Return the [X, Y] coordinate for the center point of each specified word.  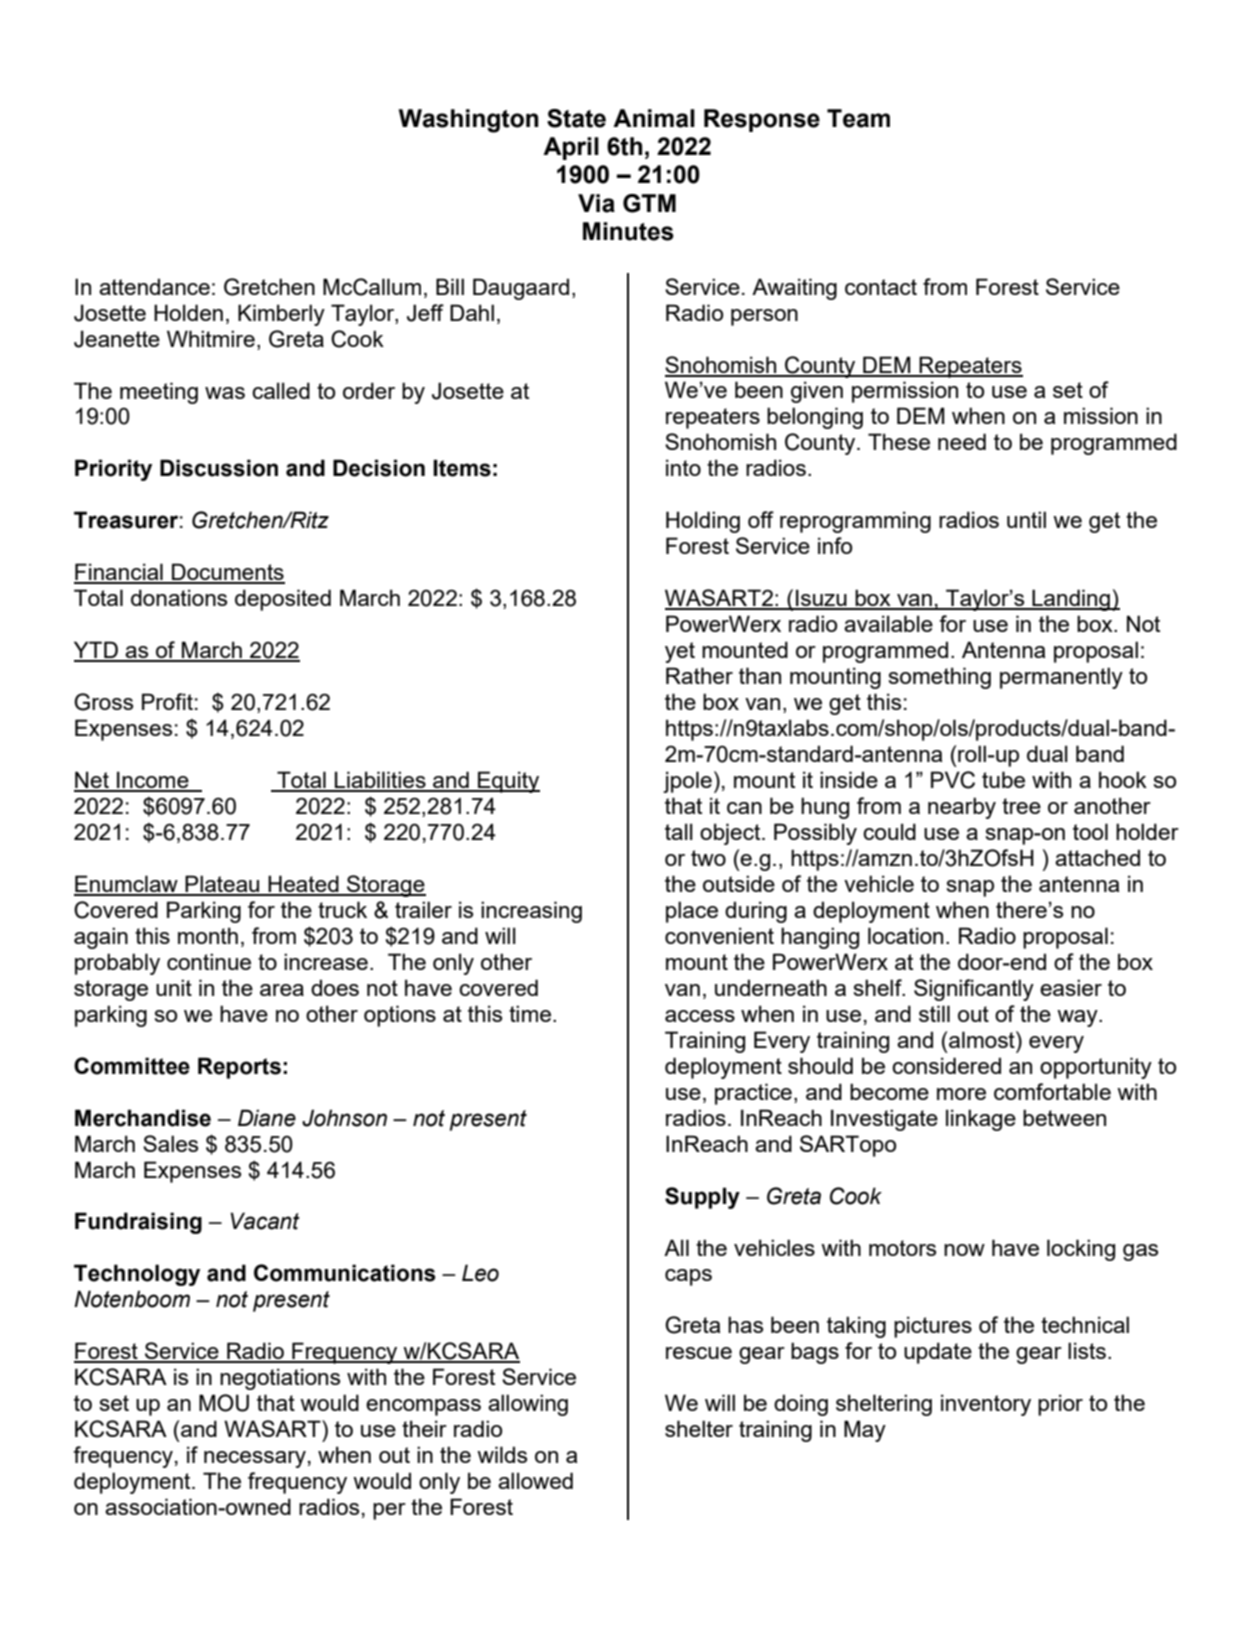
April [571, 148]
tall [679, 831]
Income [153, 781]
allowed [535, 1480]
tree [1021, 806]
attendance [154, 286]
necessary [255, 1459]
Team [858, 118]
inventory [986, 1405]
